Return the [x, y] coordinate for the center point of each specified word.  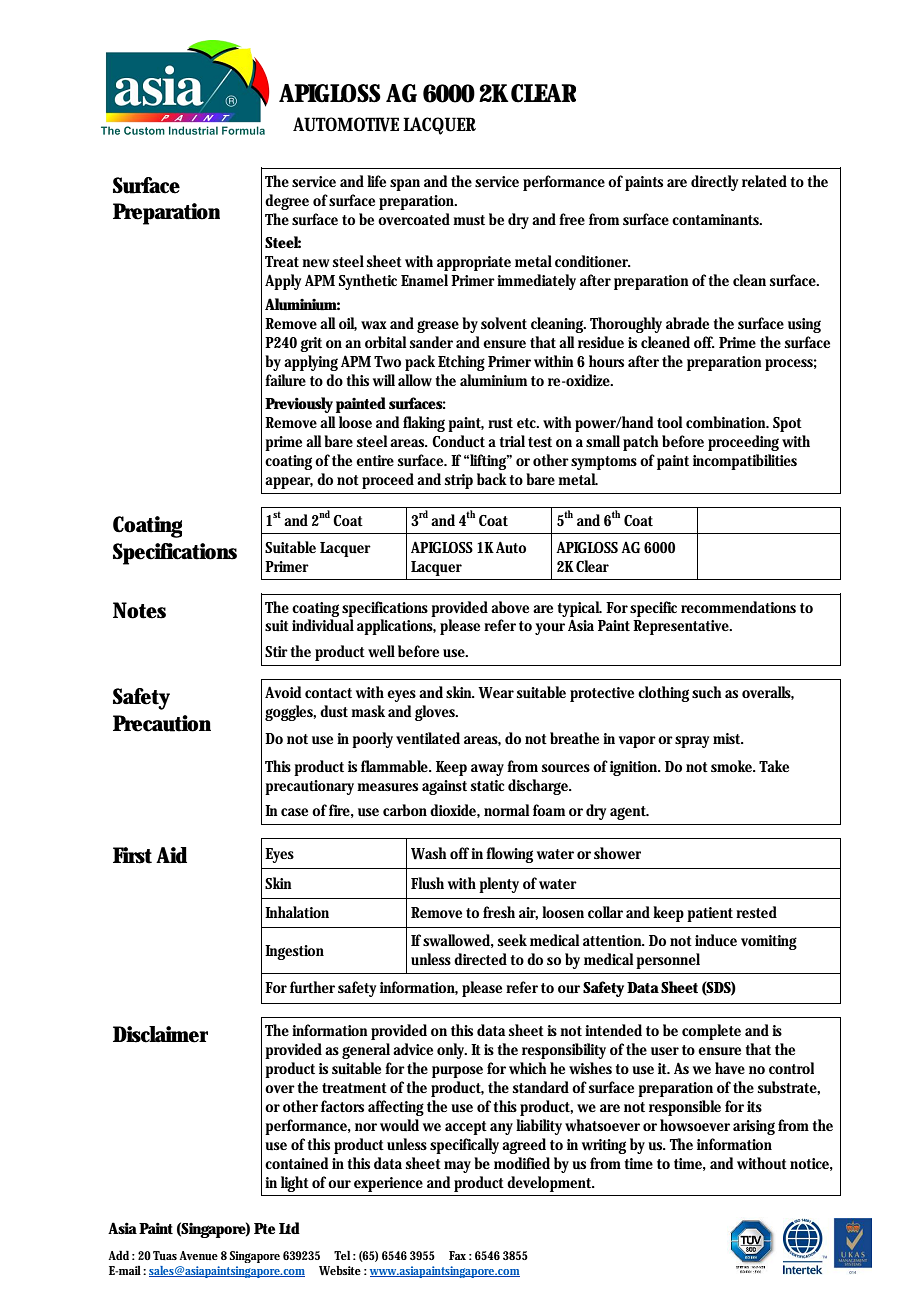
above [510, 607]
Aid [171, 855]
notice [811, 1164]
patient [710, 914]
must [469, 220]
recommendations [738, 607]
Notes [139, 610]
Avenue [198, 1255]
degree [287, 202]
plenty [499, 885]
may [457, 1167]
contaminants [717, 219]
